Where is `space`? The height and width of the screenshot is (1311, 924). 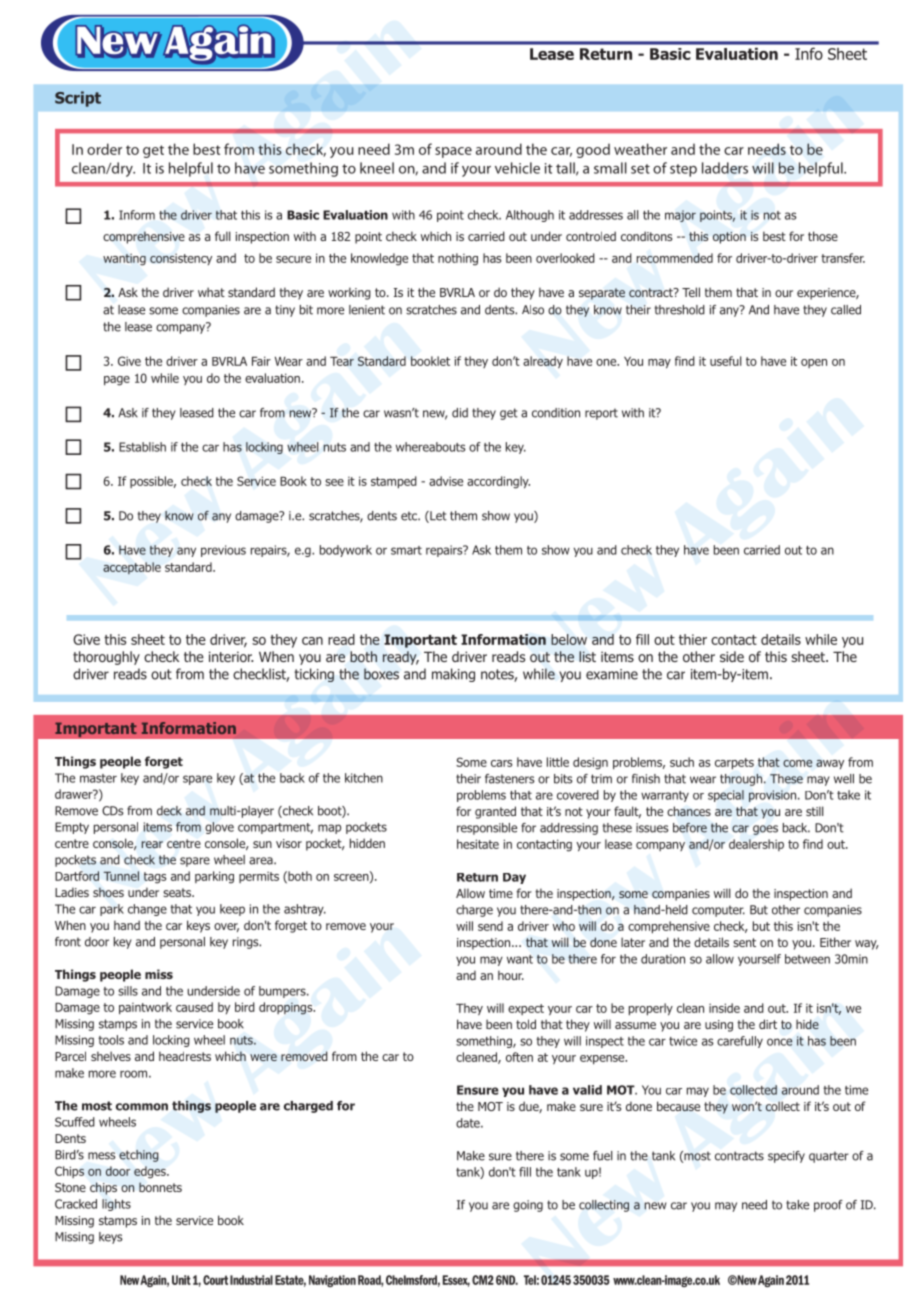 space is located at coordinates (453, 152).
